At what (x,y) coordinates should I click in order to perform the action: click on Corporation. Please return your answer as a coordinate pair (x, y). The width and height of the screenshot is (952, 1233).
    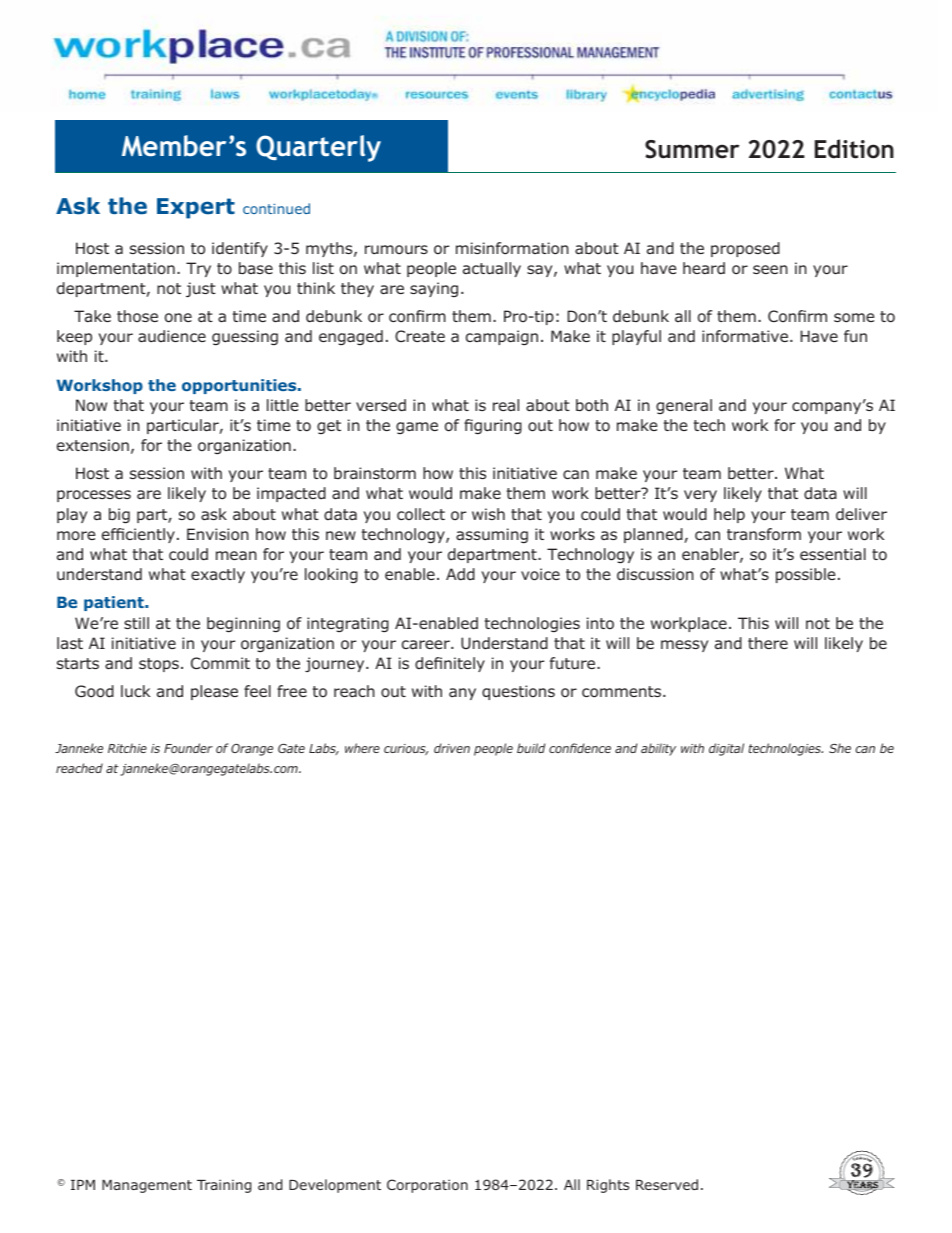
    Looking at the image, I should click on (427, 1186).
